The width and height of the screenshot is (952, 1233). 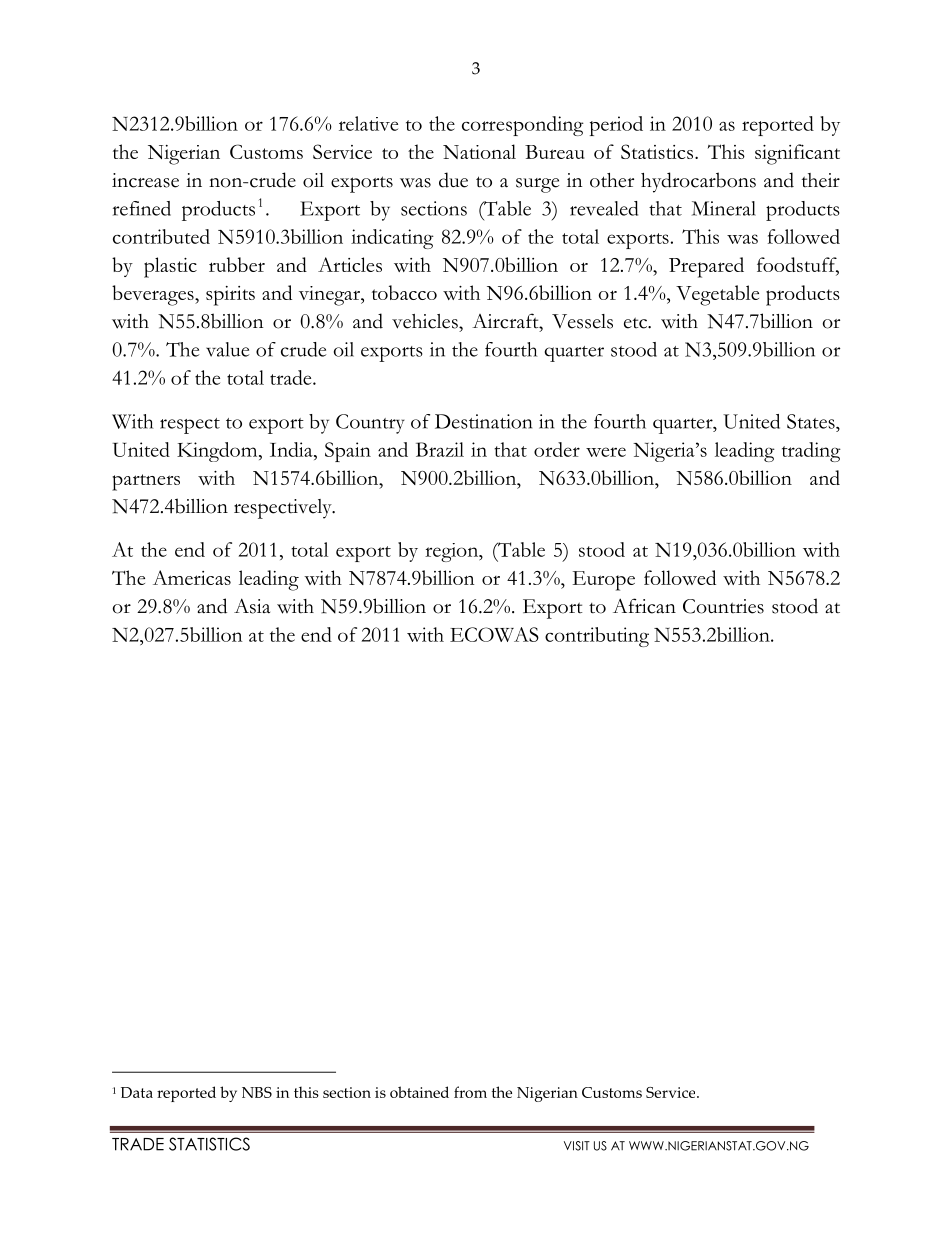 I want to click on NBS, so click(x=257, y=1092).
